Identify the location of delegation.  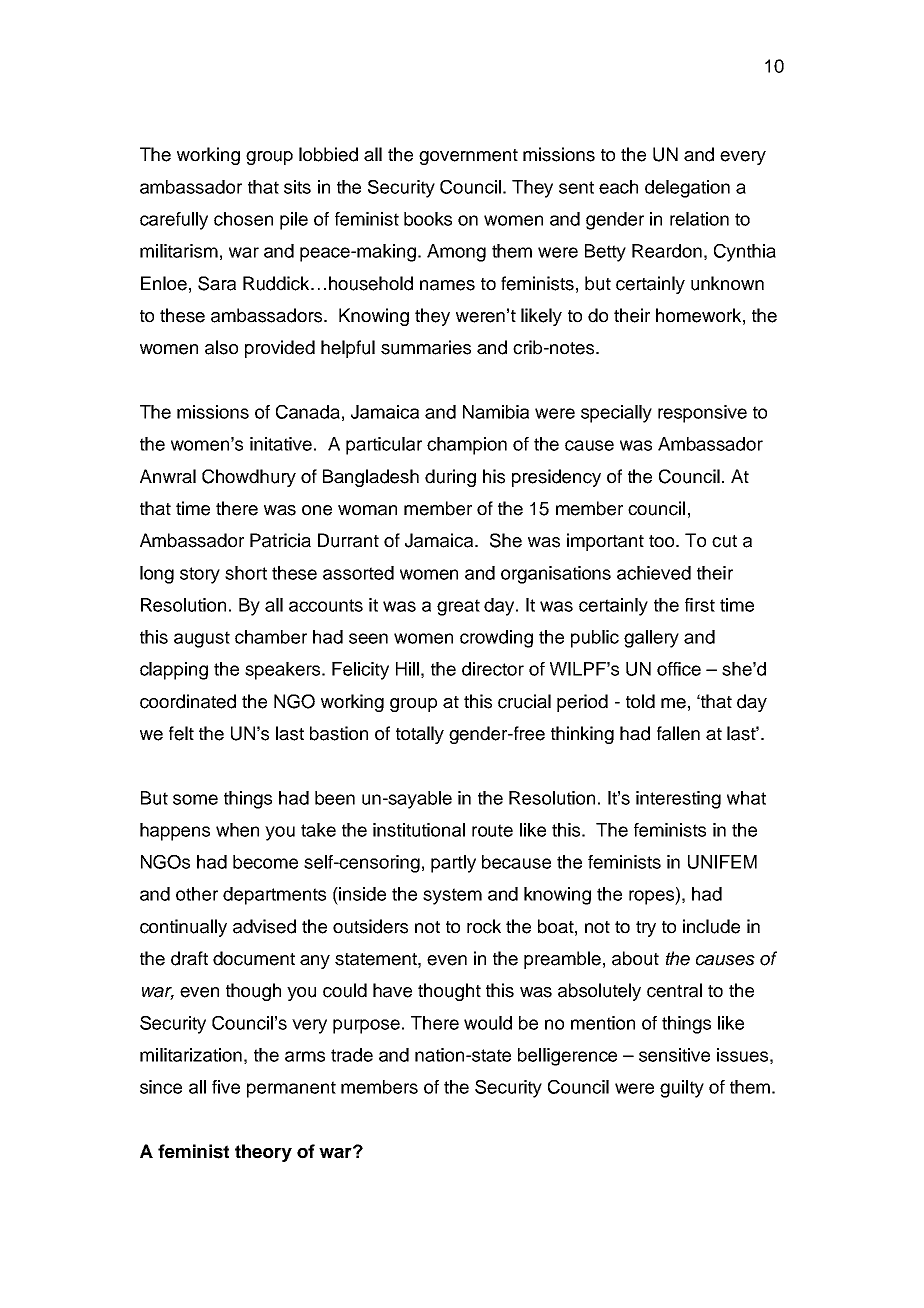
(687, 189).
